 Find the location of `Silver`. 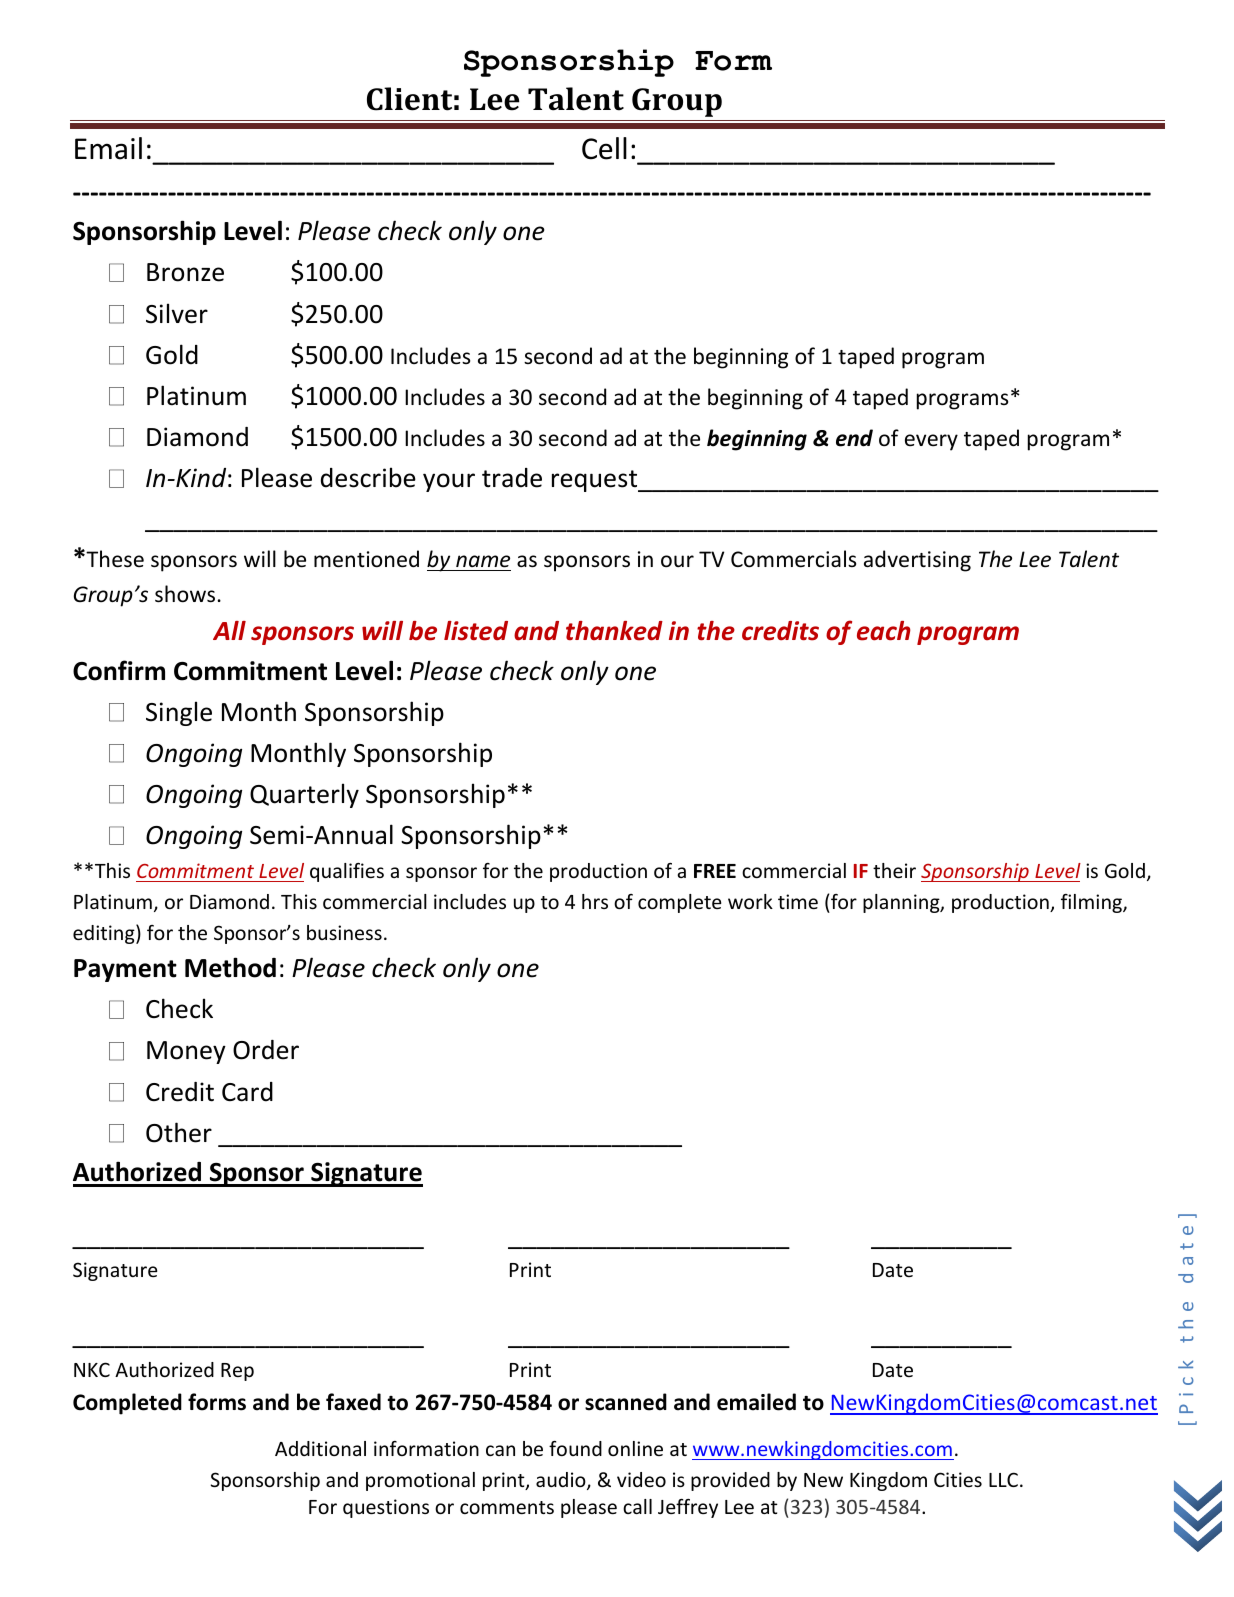

Silver is located at coordinates (177, 313).
